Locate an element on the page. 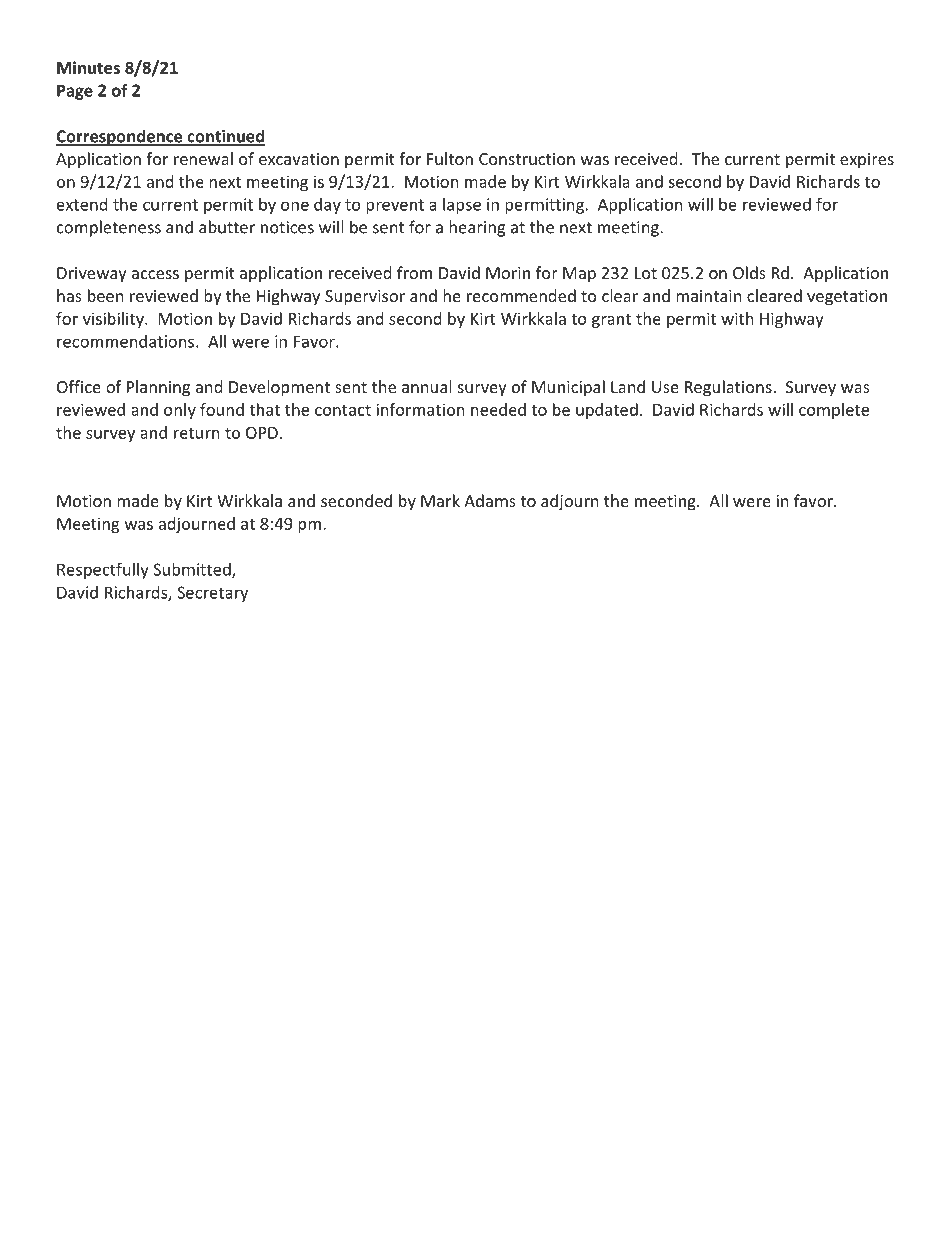 The image size is (952, 1233). visibility is located at coordinates (114, 320).
